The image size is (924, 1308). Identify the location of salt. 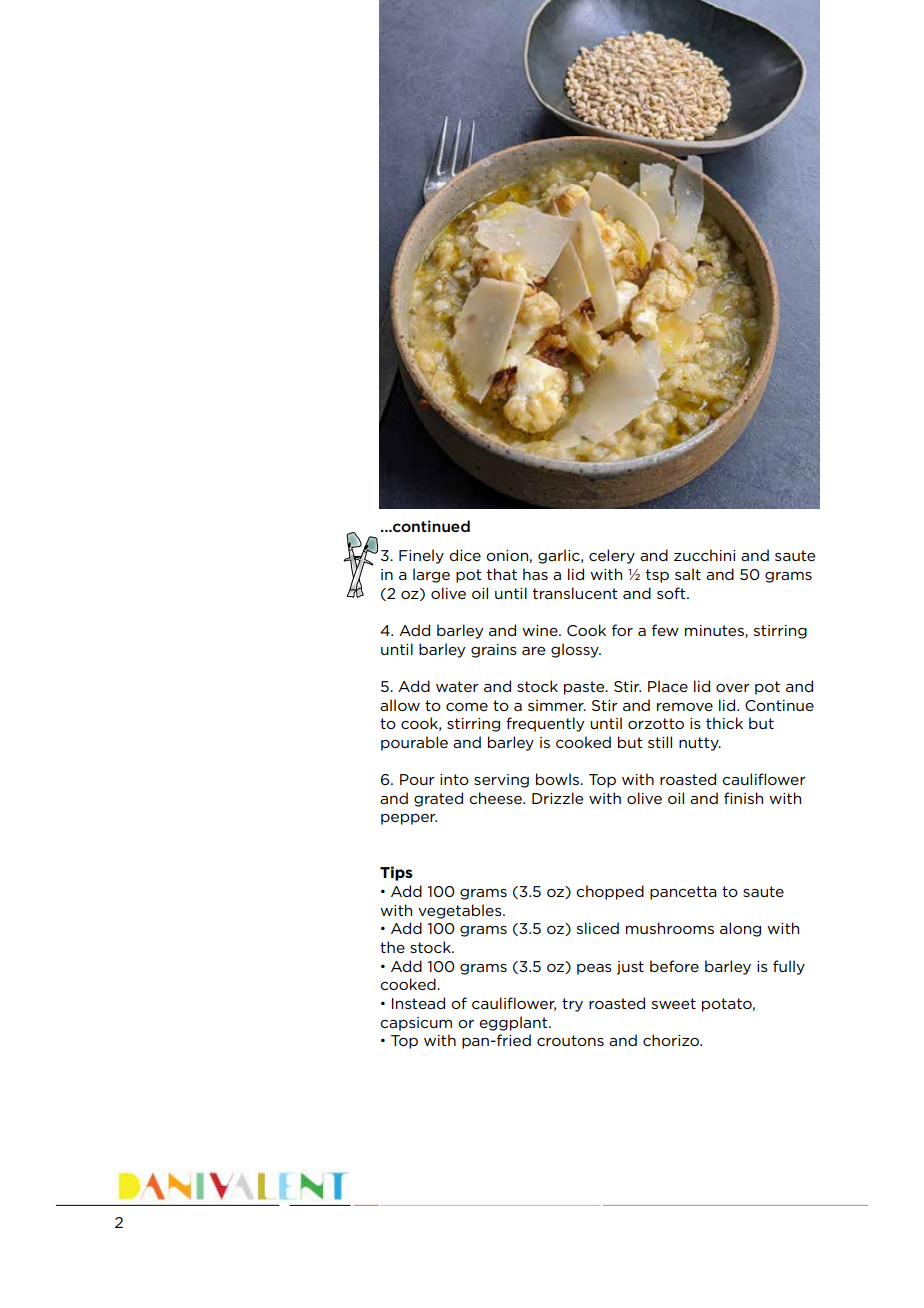
(688, 574).
